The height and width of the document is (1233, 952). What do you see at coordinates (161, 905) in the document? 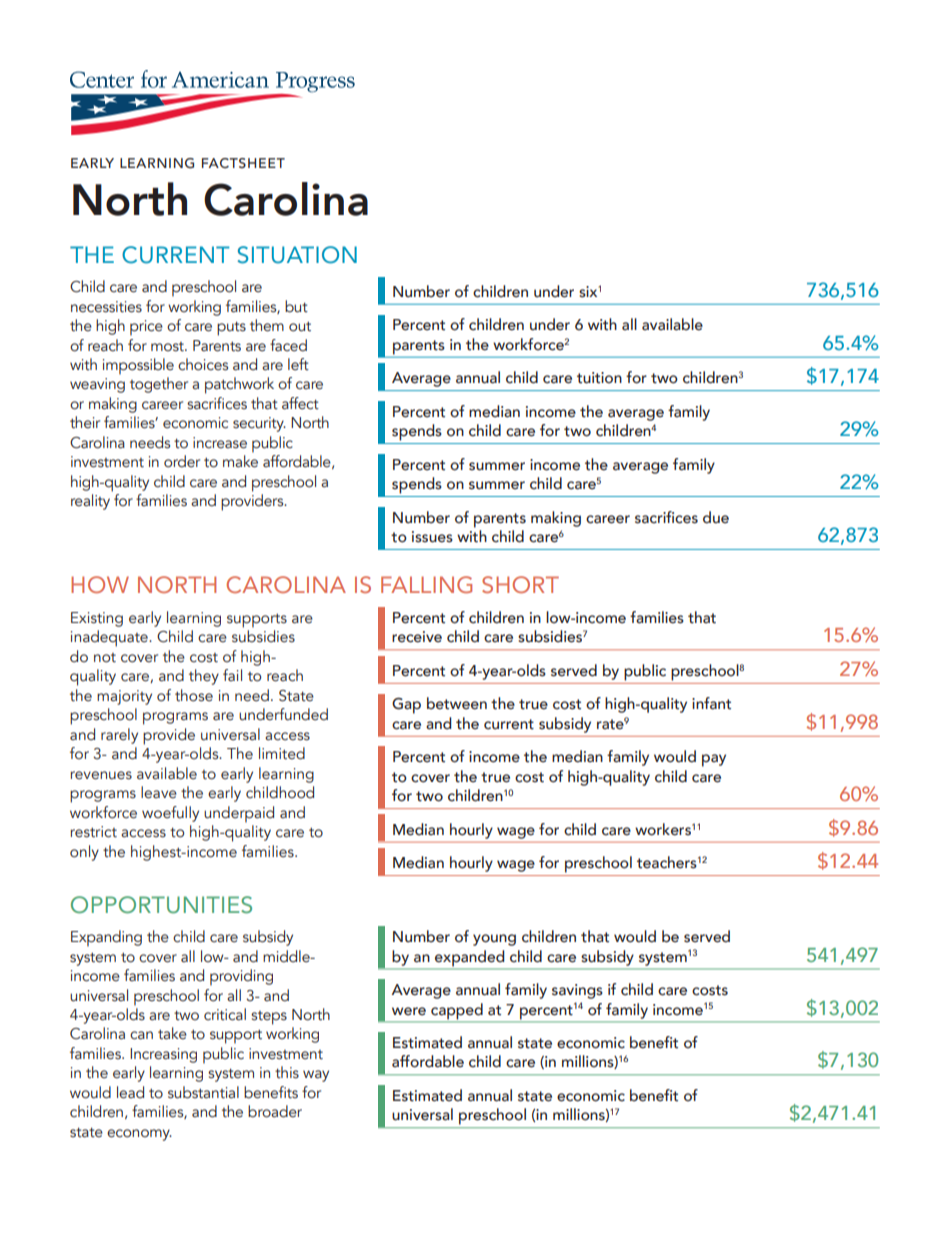
I see `OPPORTUNITIES` at bounding box center [161, 905].
